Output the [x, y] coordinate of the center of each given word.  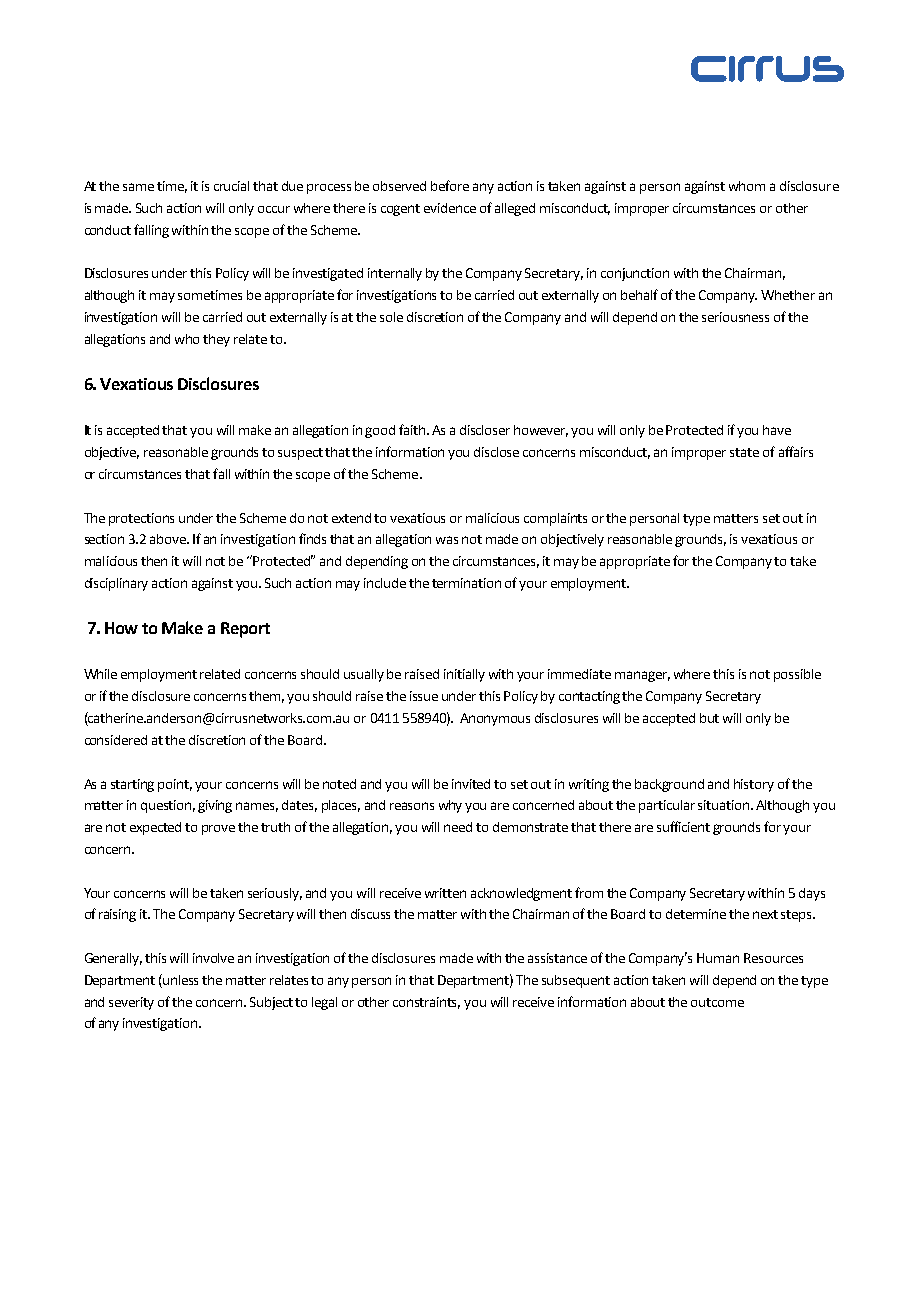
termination [466, 583]
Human [718, 958]
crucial [231, 186]
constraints [426, 1003]
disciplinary [116, 584]
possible [797, 675]
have [777, 430]
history [754, 785]
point [175, 785]
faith [413, 429]
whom [747, 186]
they [216, 340]
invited [471, 784]
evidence [450, 208]
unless [180, 980]
